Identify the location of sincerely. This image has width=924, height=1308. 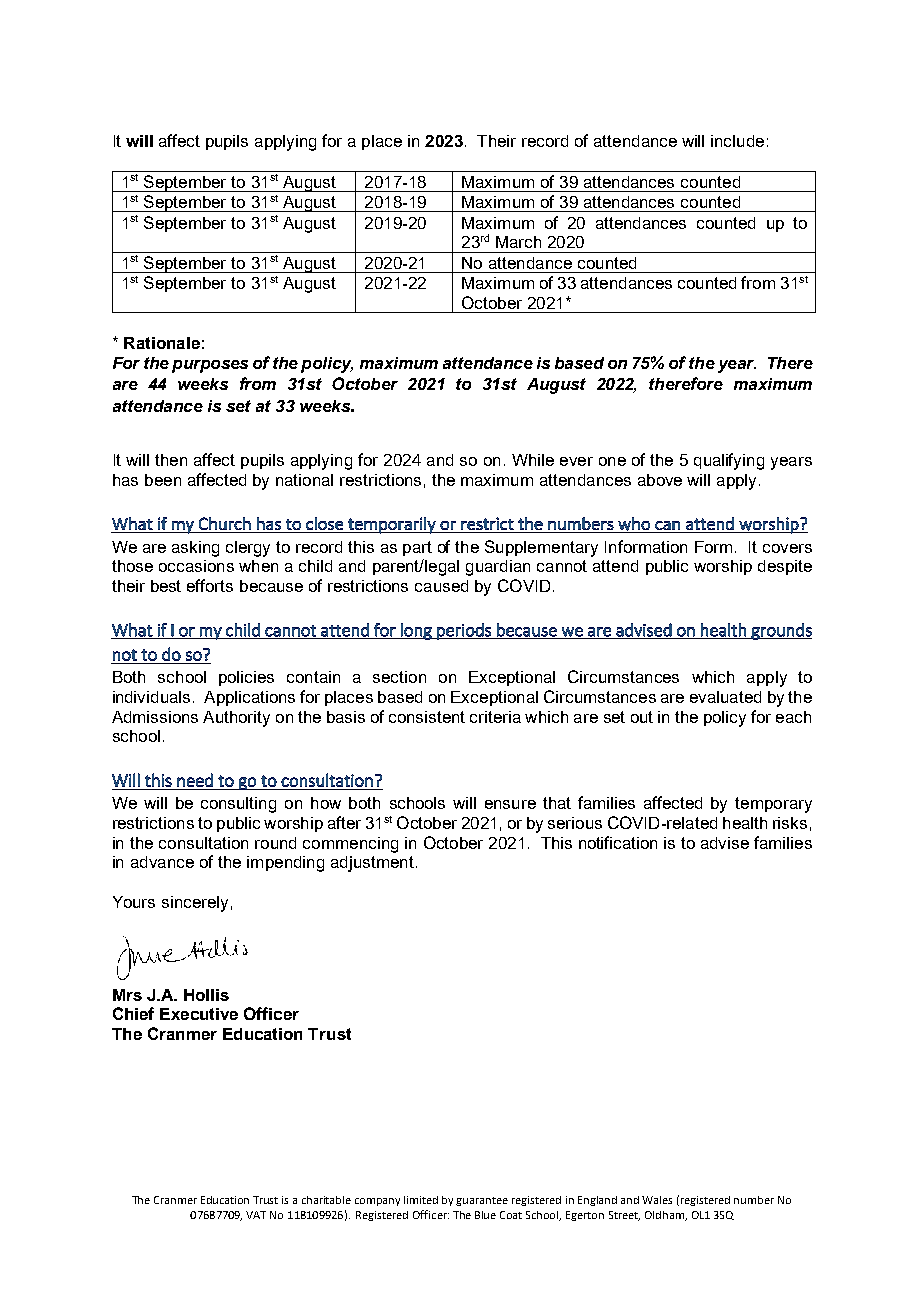
(195, 904).
